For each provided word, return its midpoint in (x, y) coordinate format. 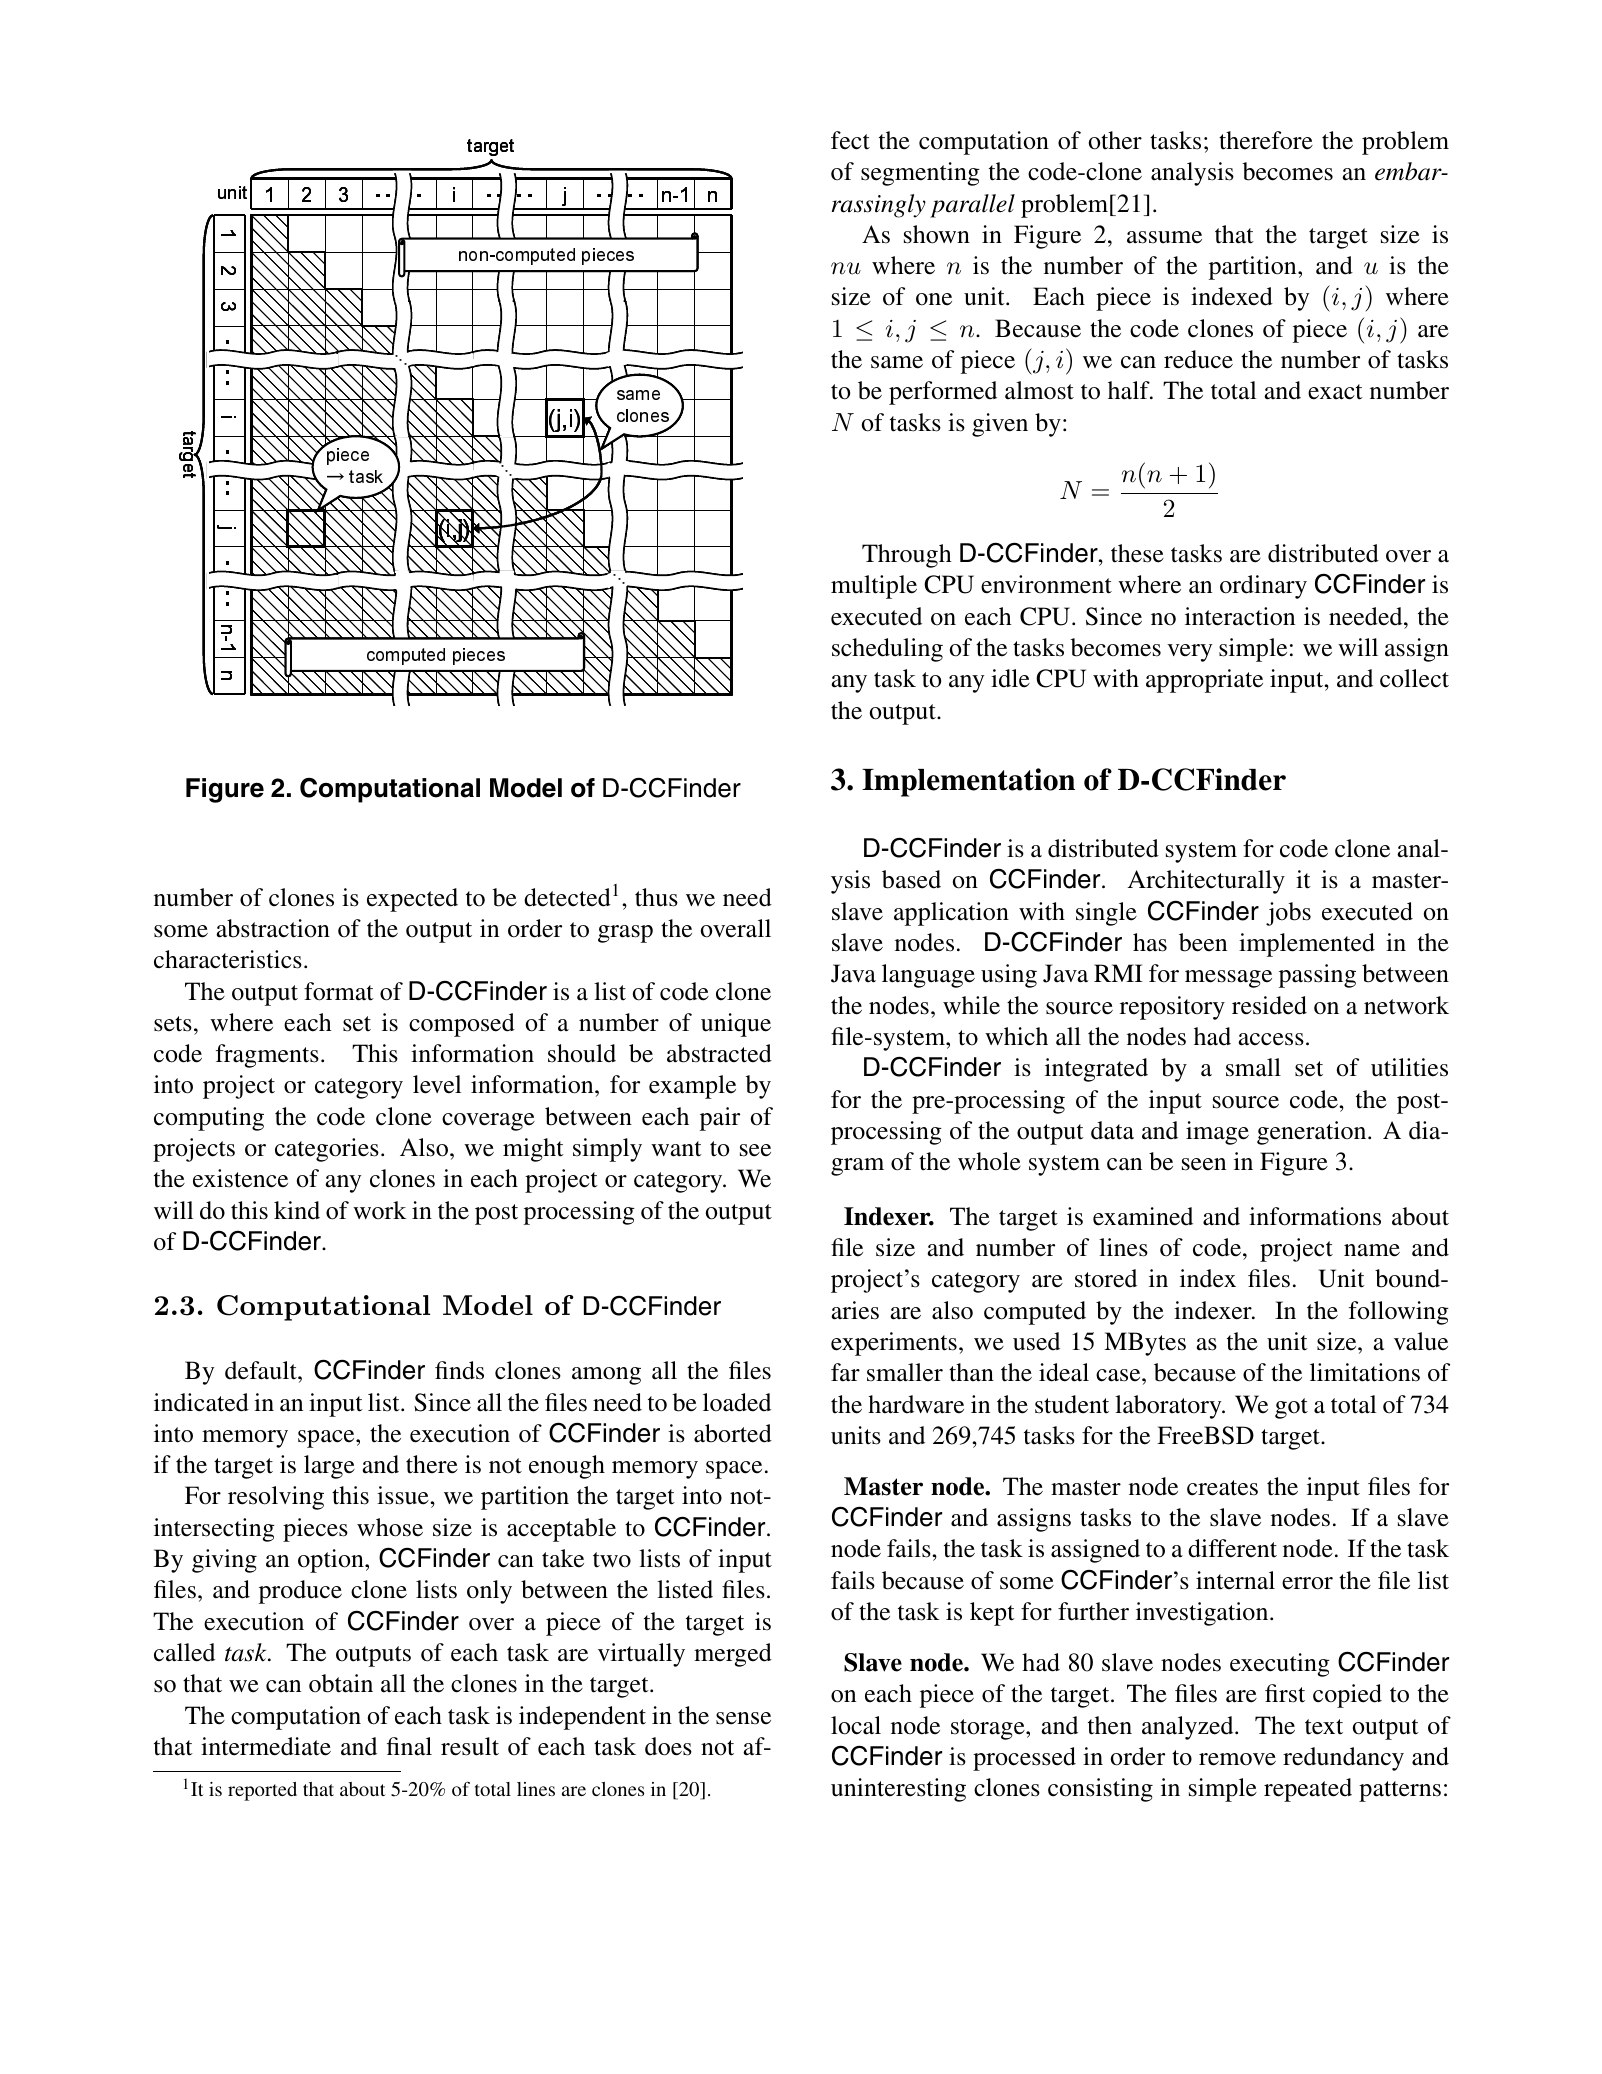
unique (736, 1025)
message (1228, 979)
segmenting (920, 174)
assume (1164, 237)
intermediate (266, 1746)
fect (850, 140)
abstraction (273, 928)
